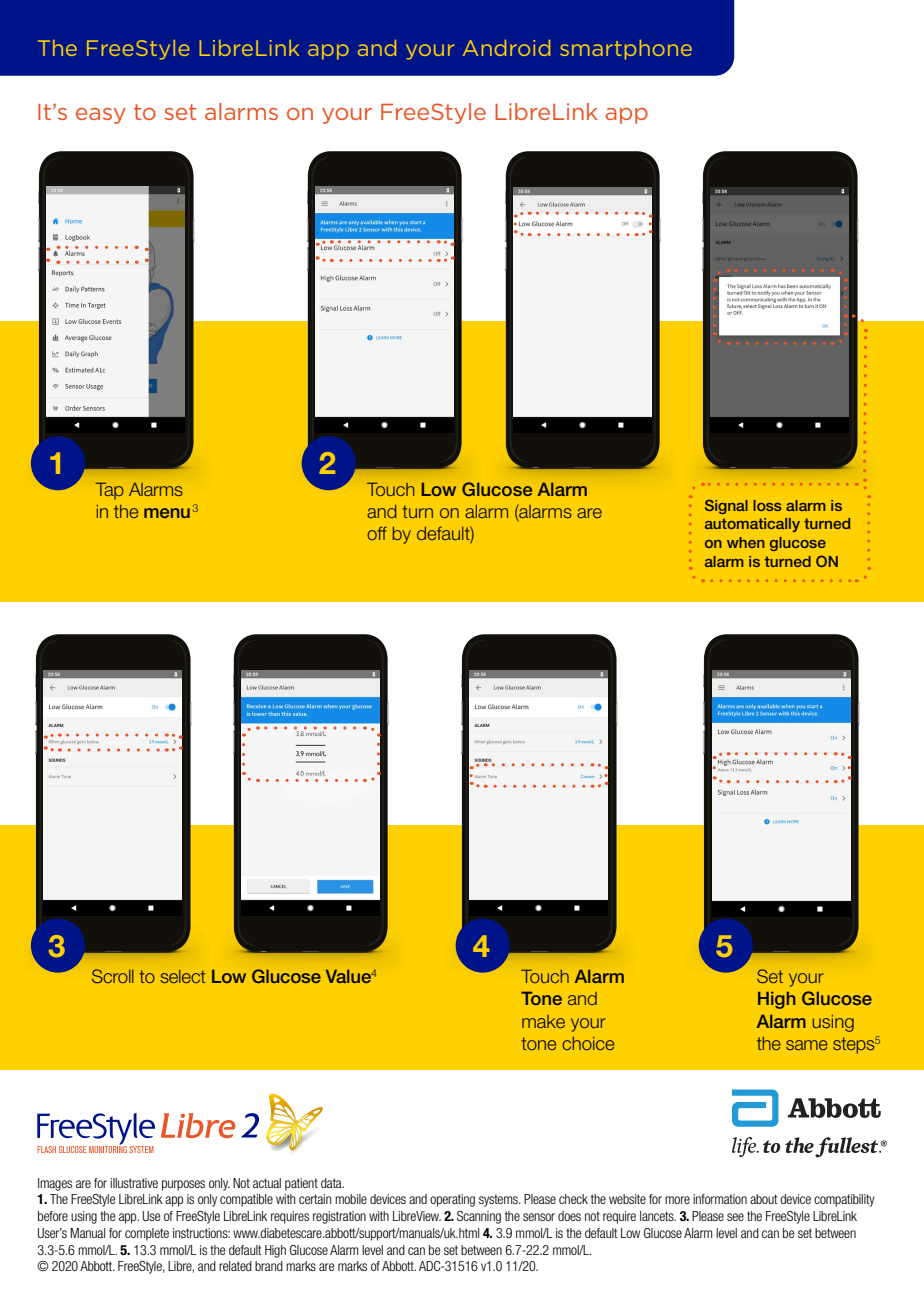 This page has width=924, height=1308. Describe the element at coordinates (101, 116) in the page. I see `easy` at that location.
